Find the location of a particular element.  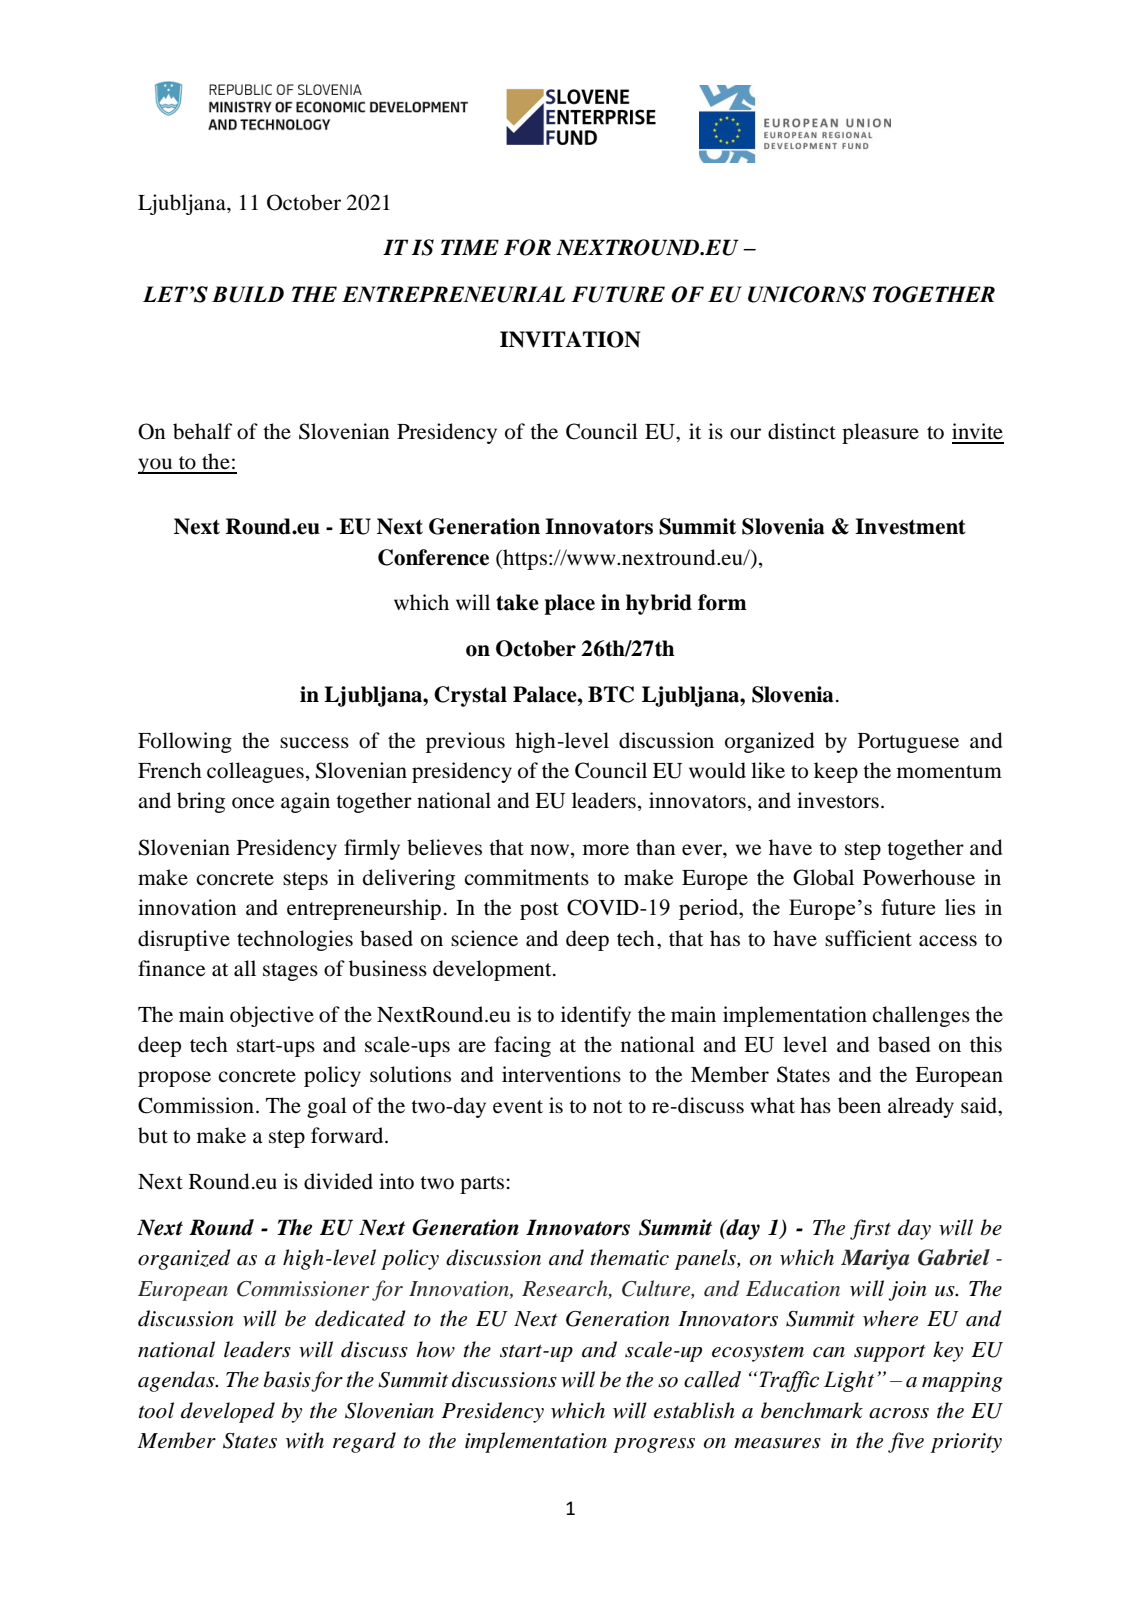

INVITATION is located at coordinates (570, 339).
